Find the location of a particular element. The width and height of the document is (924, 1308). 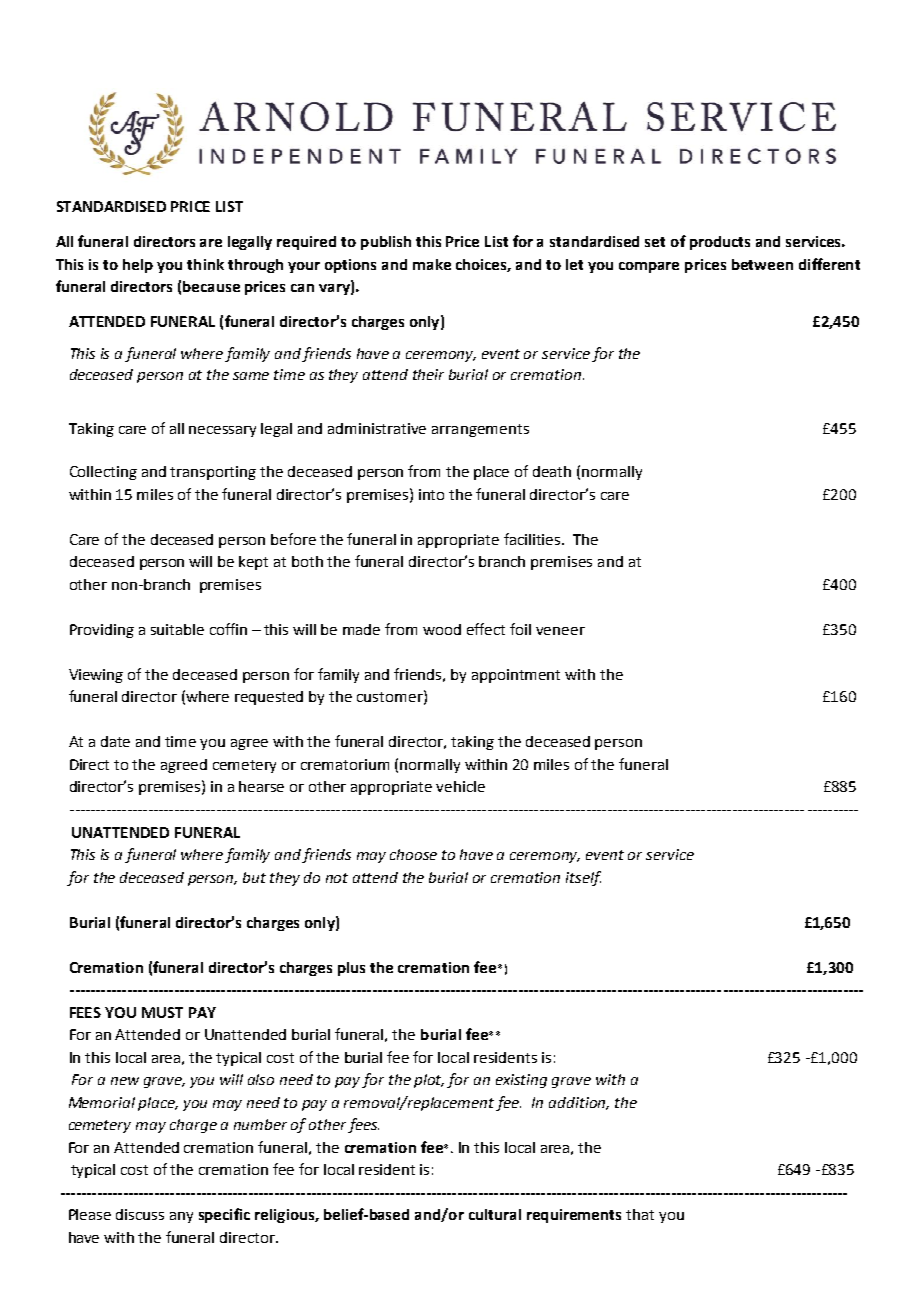

itself is located at coordinates (583, 878).
